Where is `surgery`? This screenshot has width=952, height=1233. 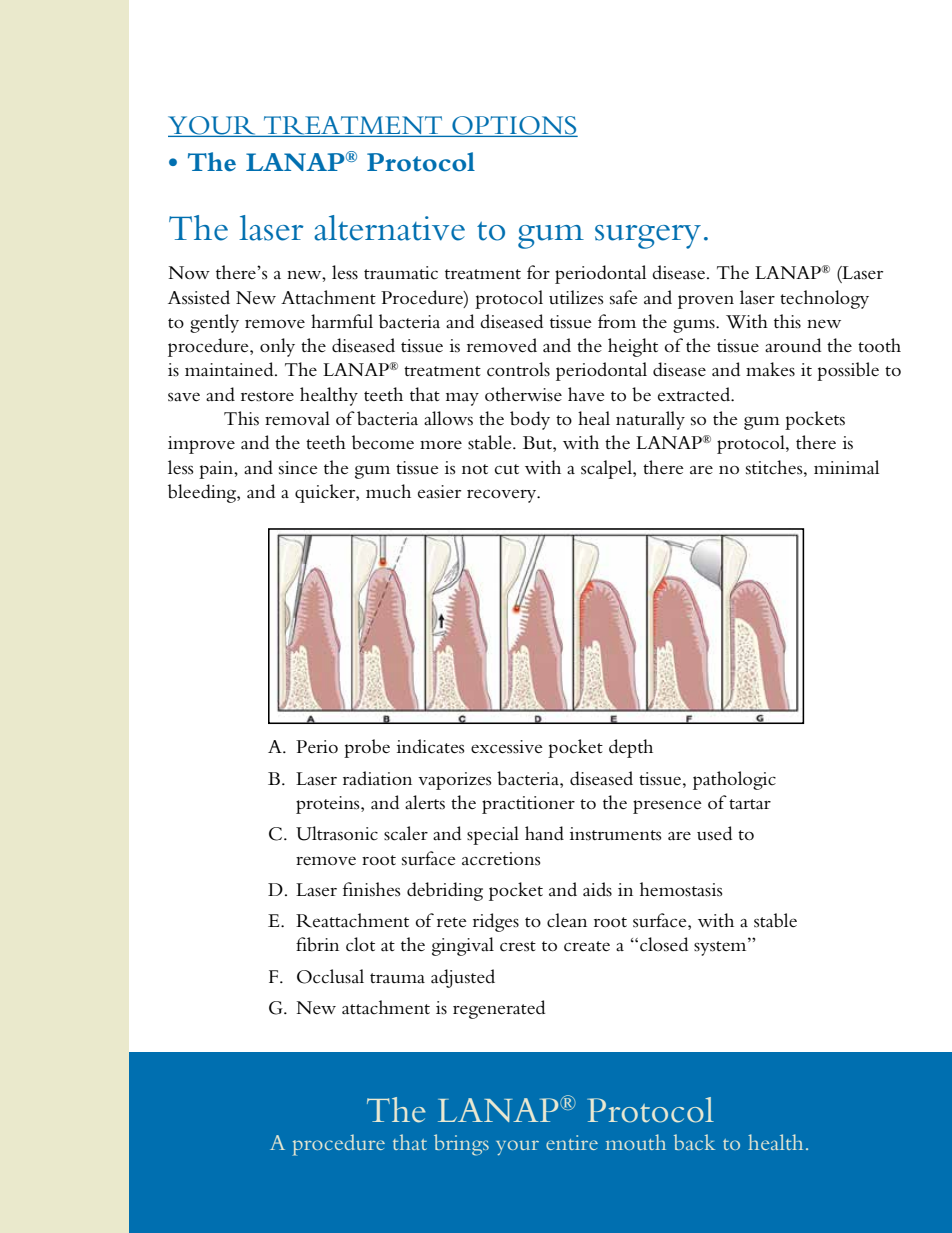
surgery is located at coordinates (648, 237).
